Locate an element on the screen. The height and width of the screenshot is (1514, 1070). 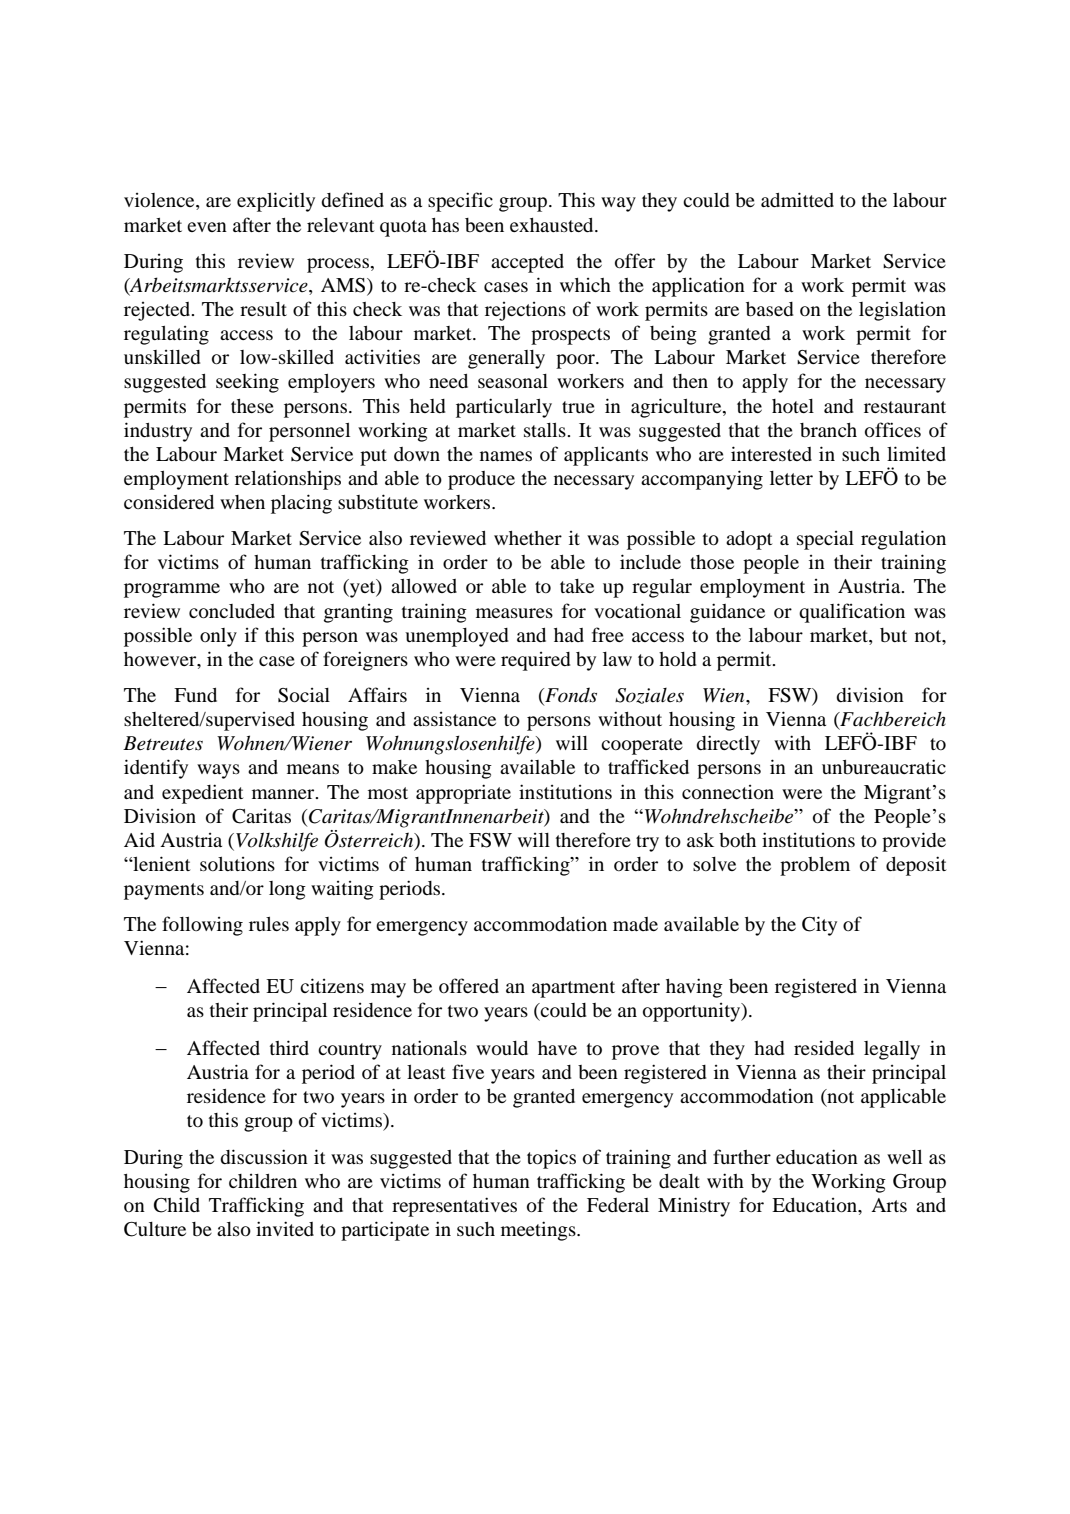
admitted is located at coordinates (797, 199).
